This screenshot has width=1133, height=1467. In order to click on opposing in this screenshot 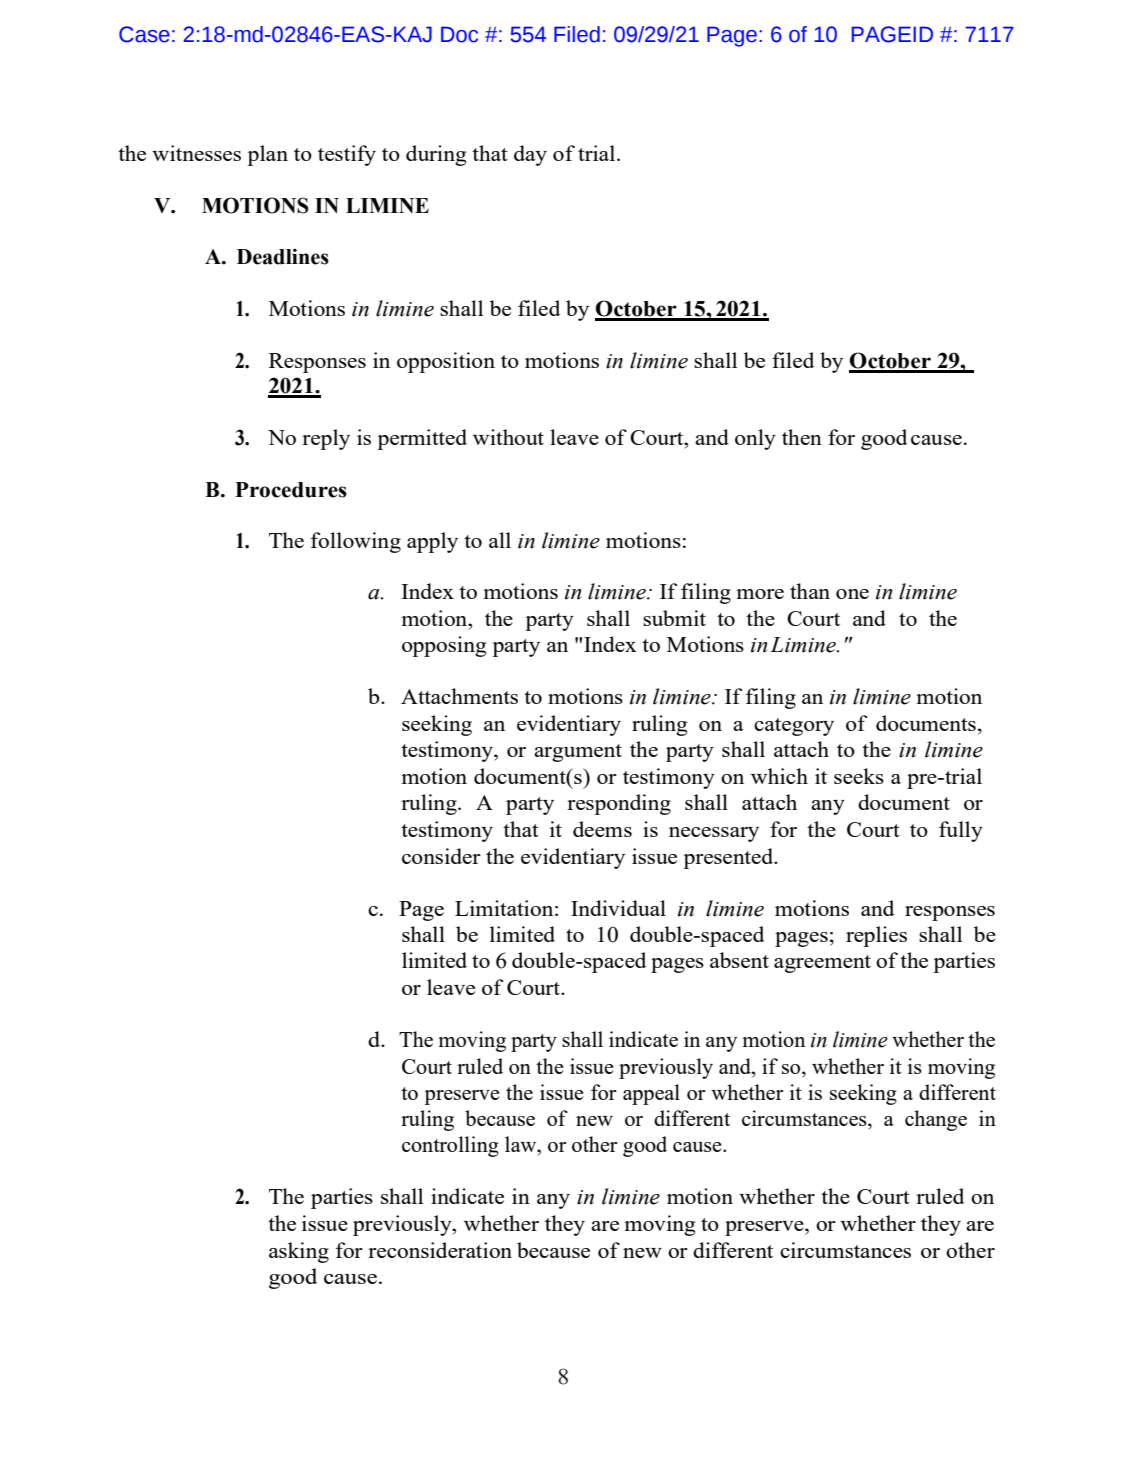, I will do `click(444, 646)`.
